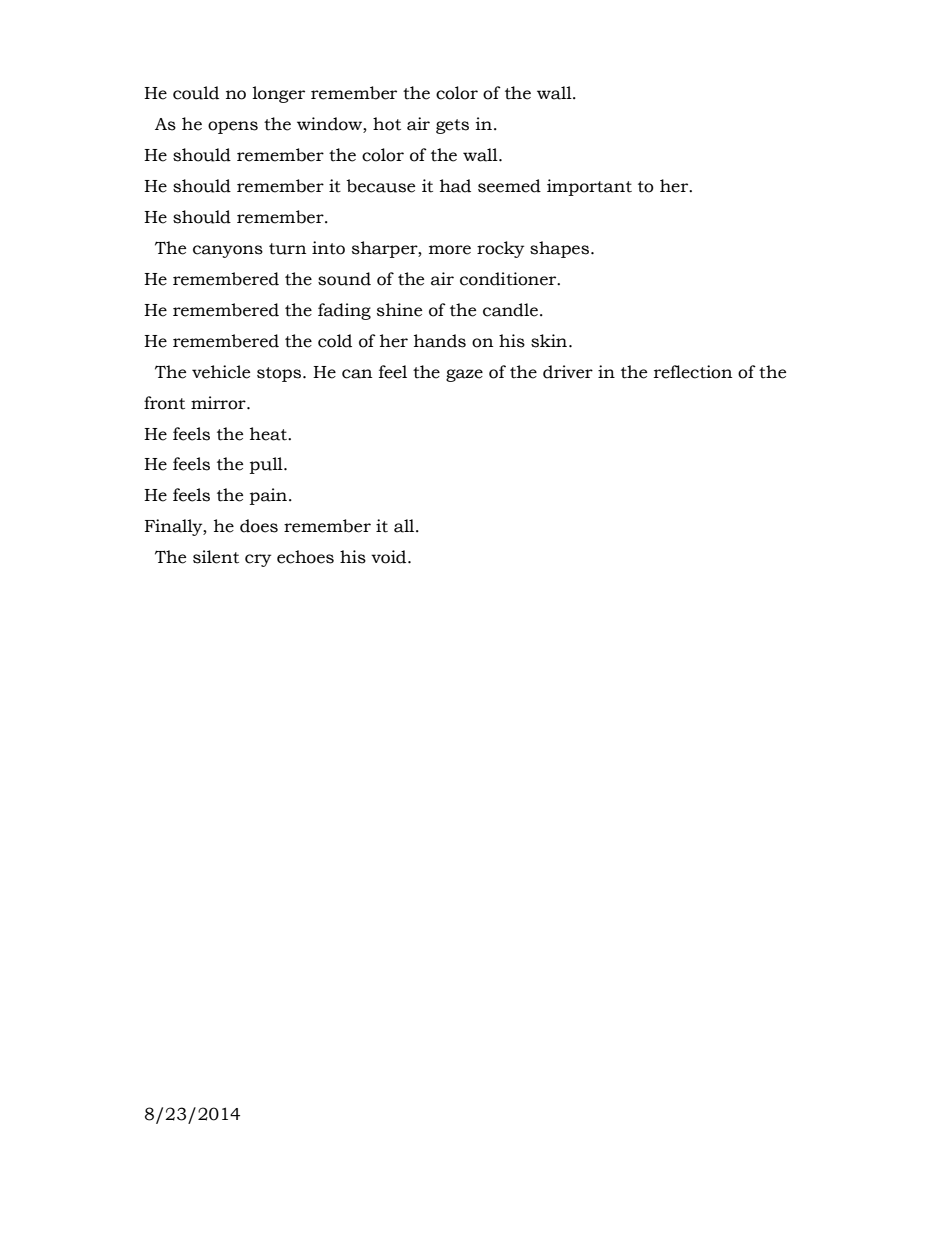  Describe the element at coordinates (452, 126) in the page. I see `gets` at that location.
